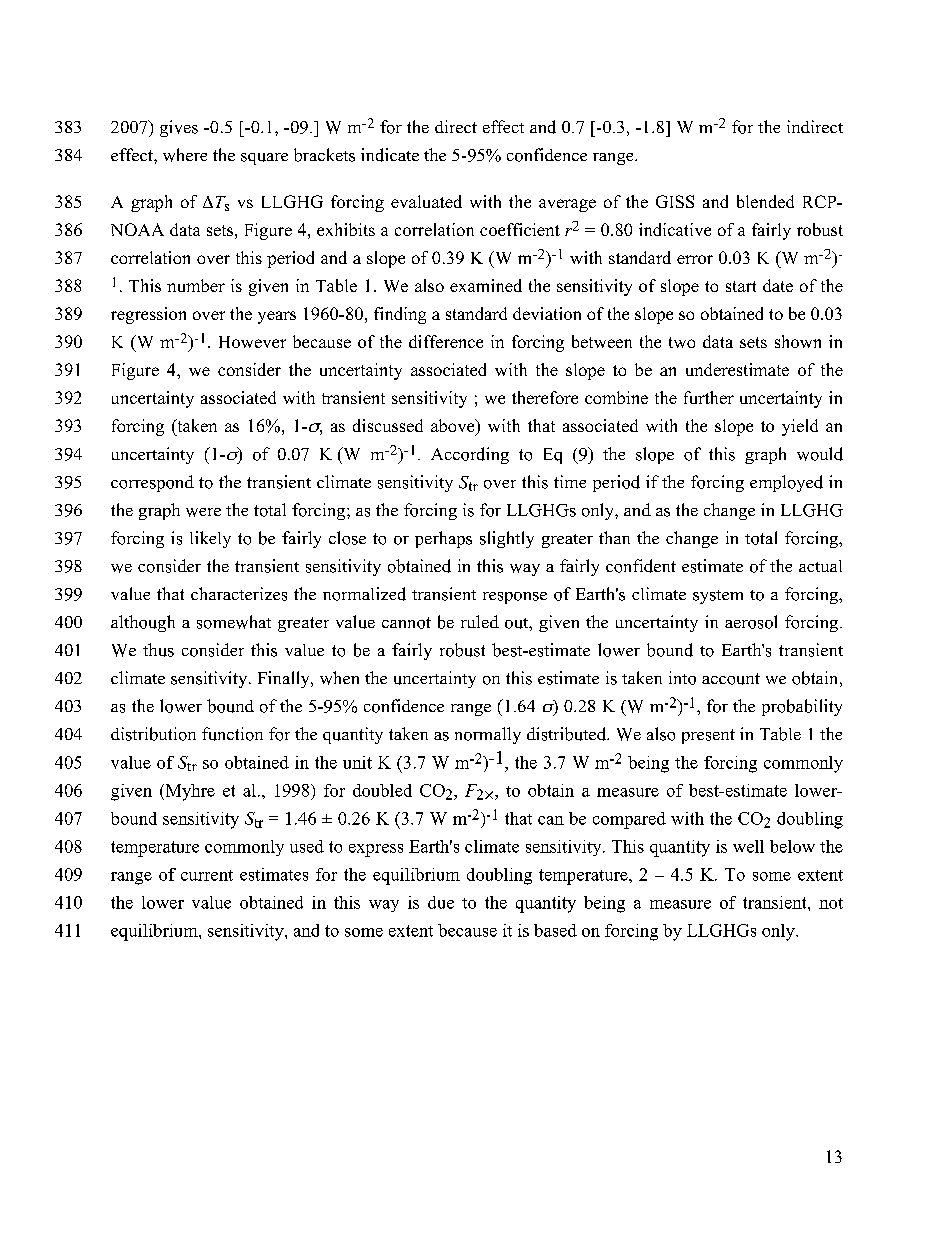 The height and width of the page is (1233, 952). Describe the element at coordinates (765, 201) in the page. I see `blended` at that location.
